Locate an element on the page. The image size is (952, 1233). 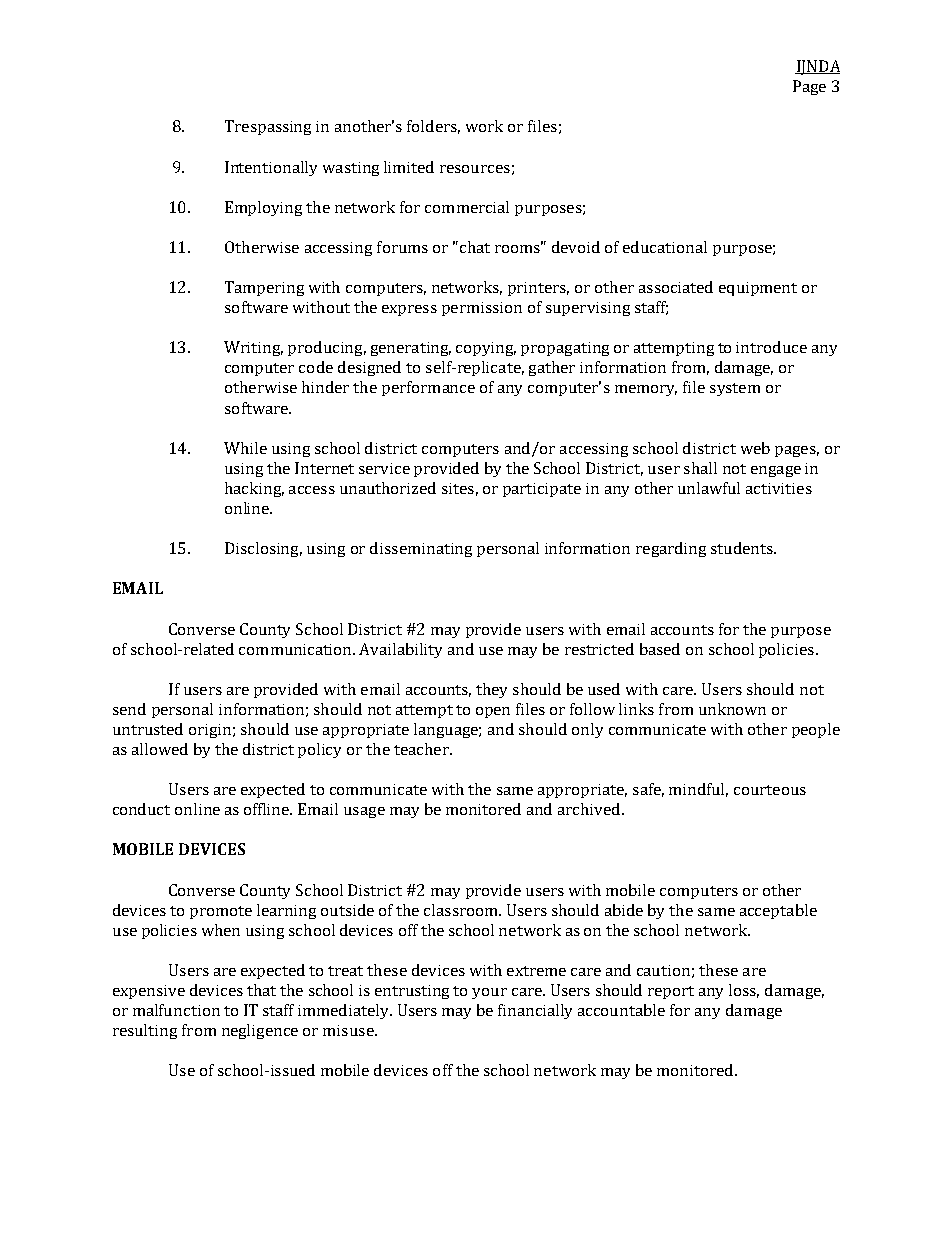
communication is located at coordinates (297, 649).
